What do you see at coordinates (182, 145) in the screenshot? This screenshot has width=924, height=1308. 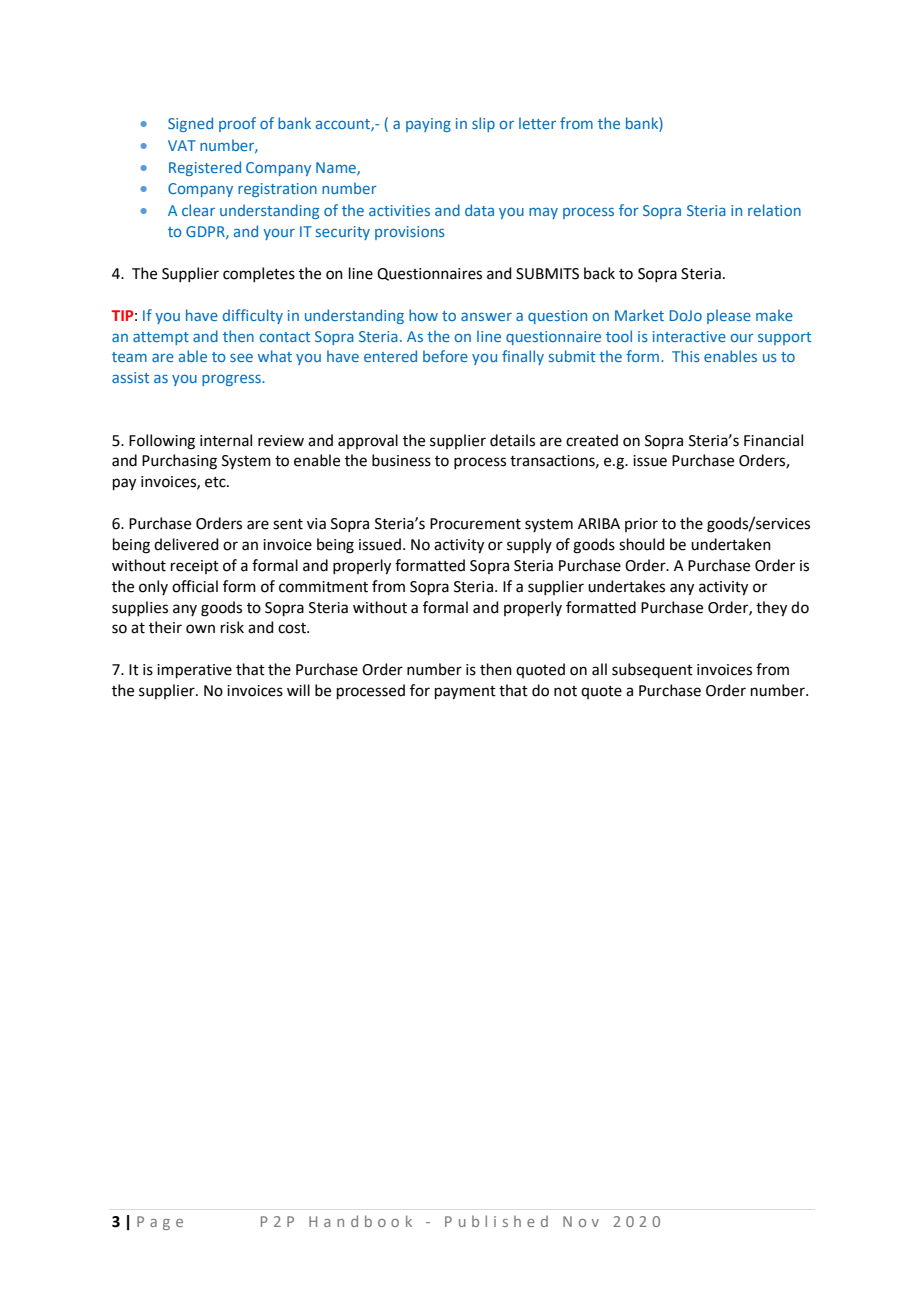 I see `VAT` at bounding box center [182, 145].
